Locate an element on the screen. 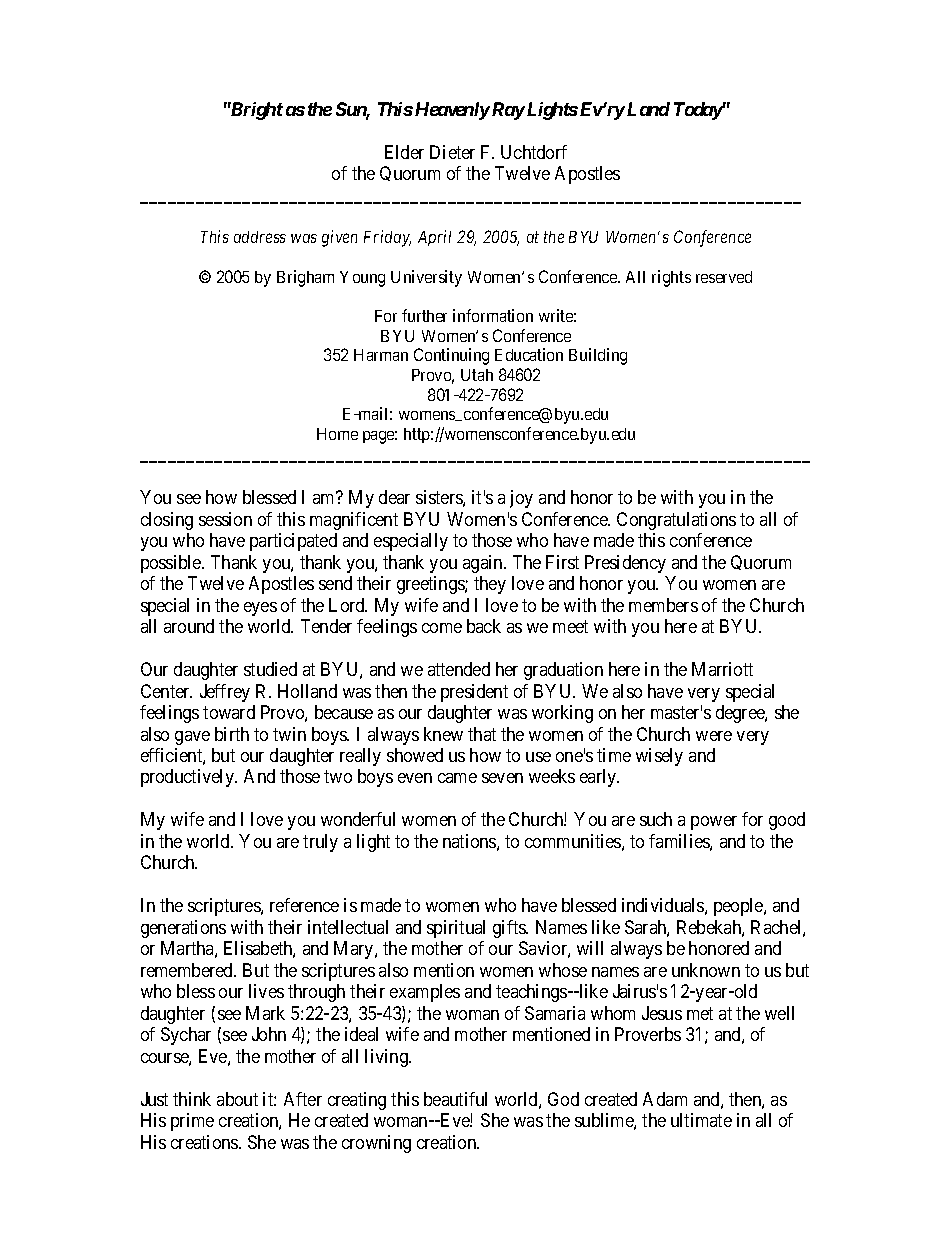 Image resolution: width=952 pixels, height=1233 pixels. reserved is located at coordinates (724, 277).
